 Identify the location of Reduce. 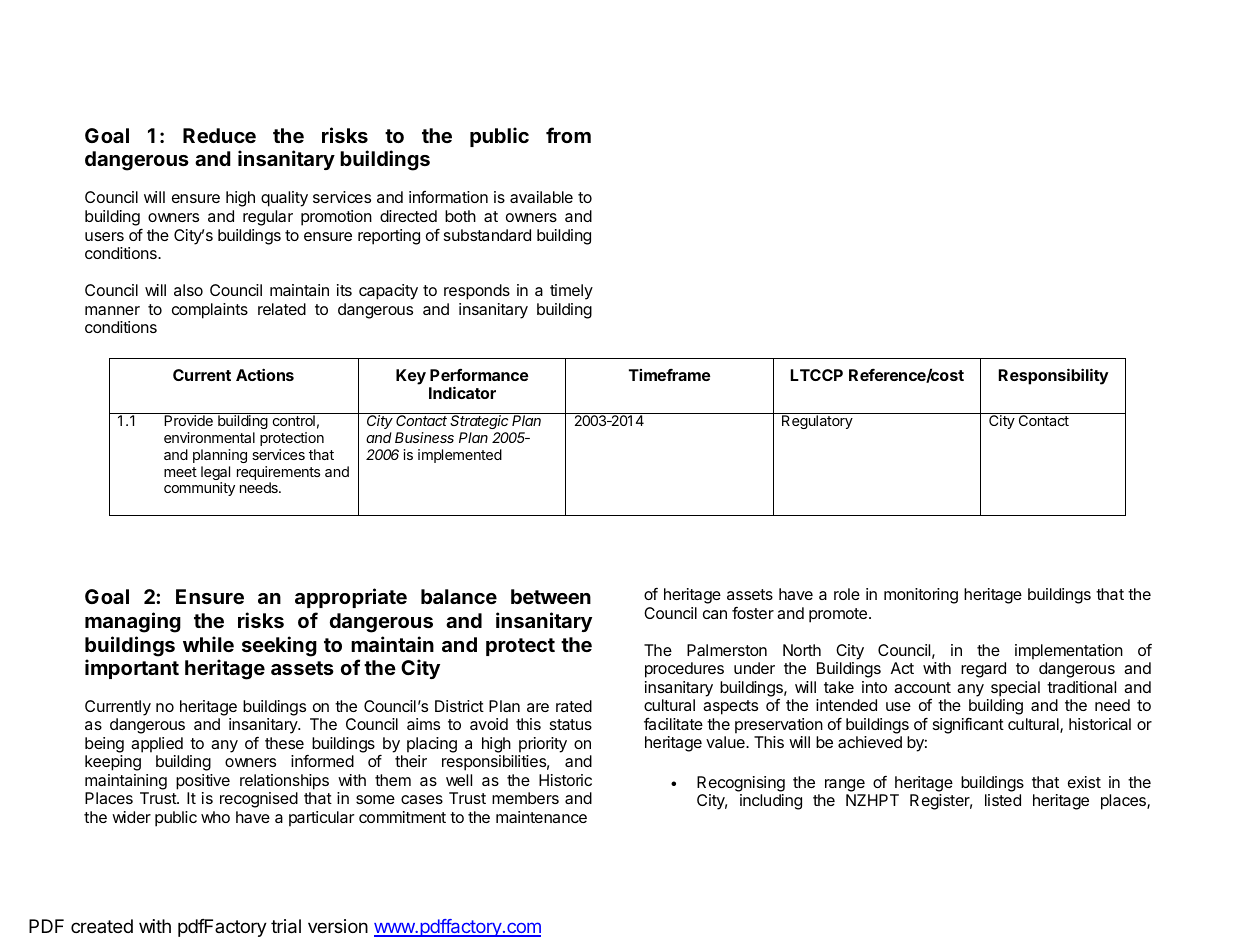
(219, 135).
